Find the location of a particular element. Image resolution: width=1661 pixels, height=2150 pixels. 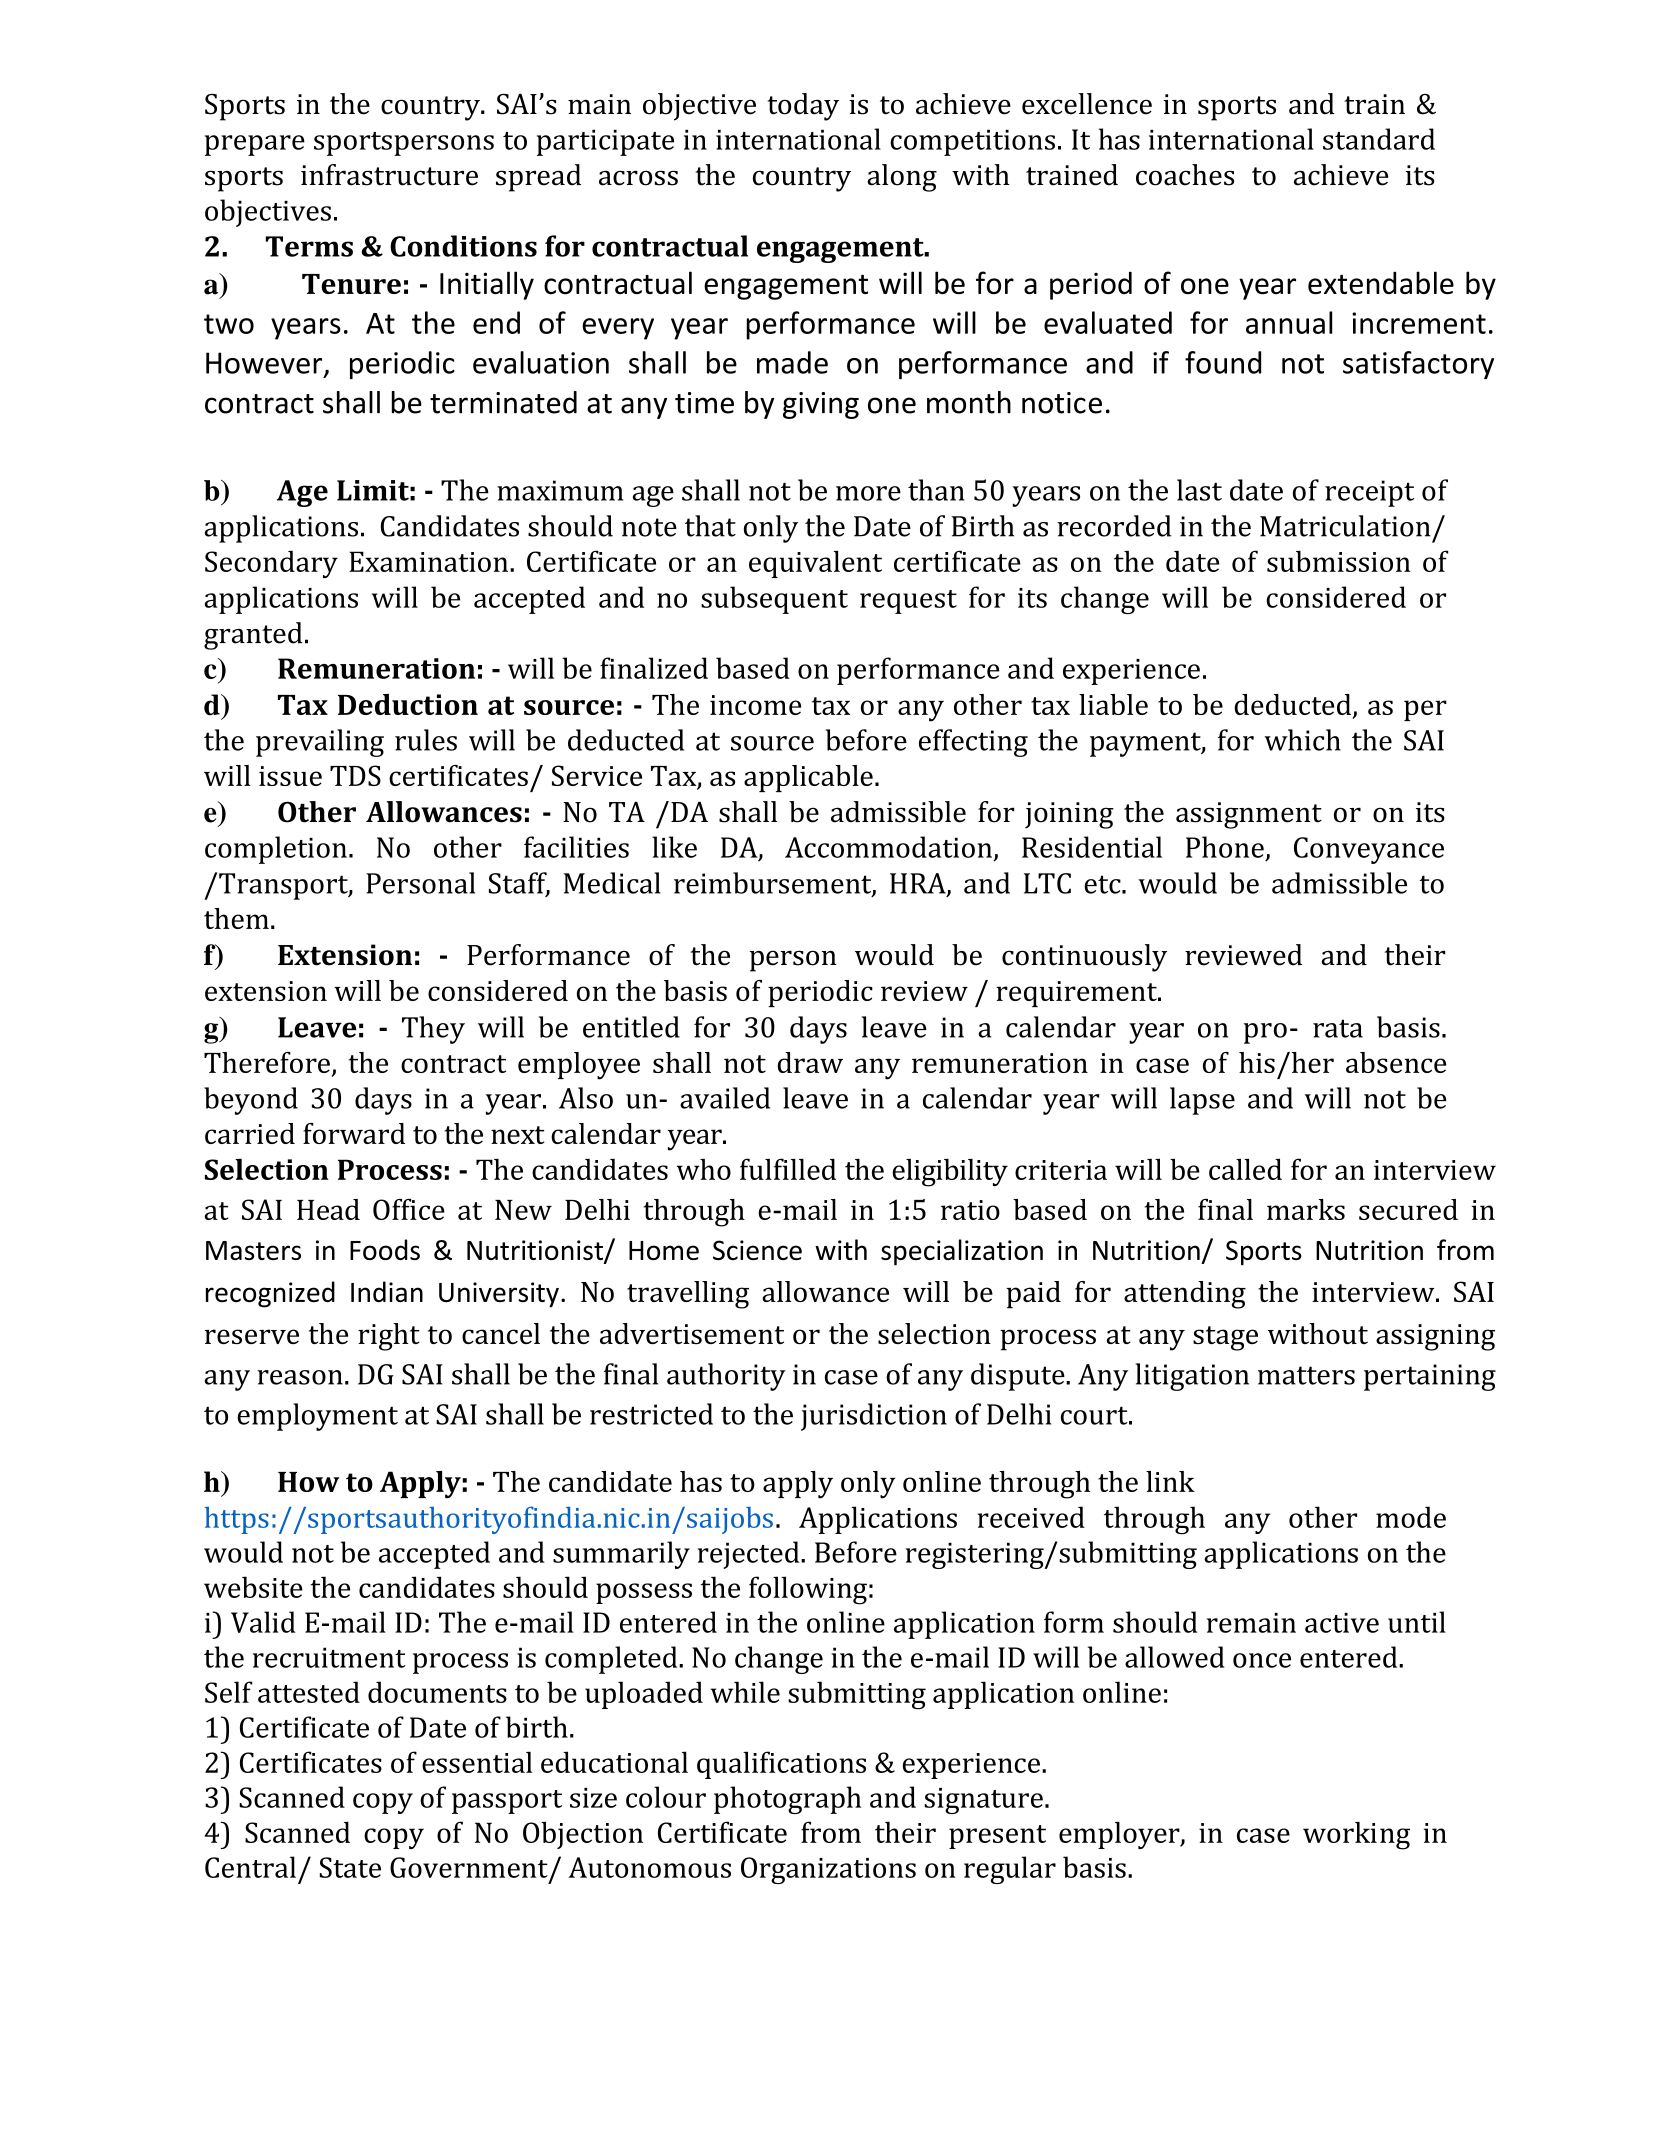

absence is located at coordinates (1396, 1062).
